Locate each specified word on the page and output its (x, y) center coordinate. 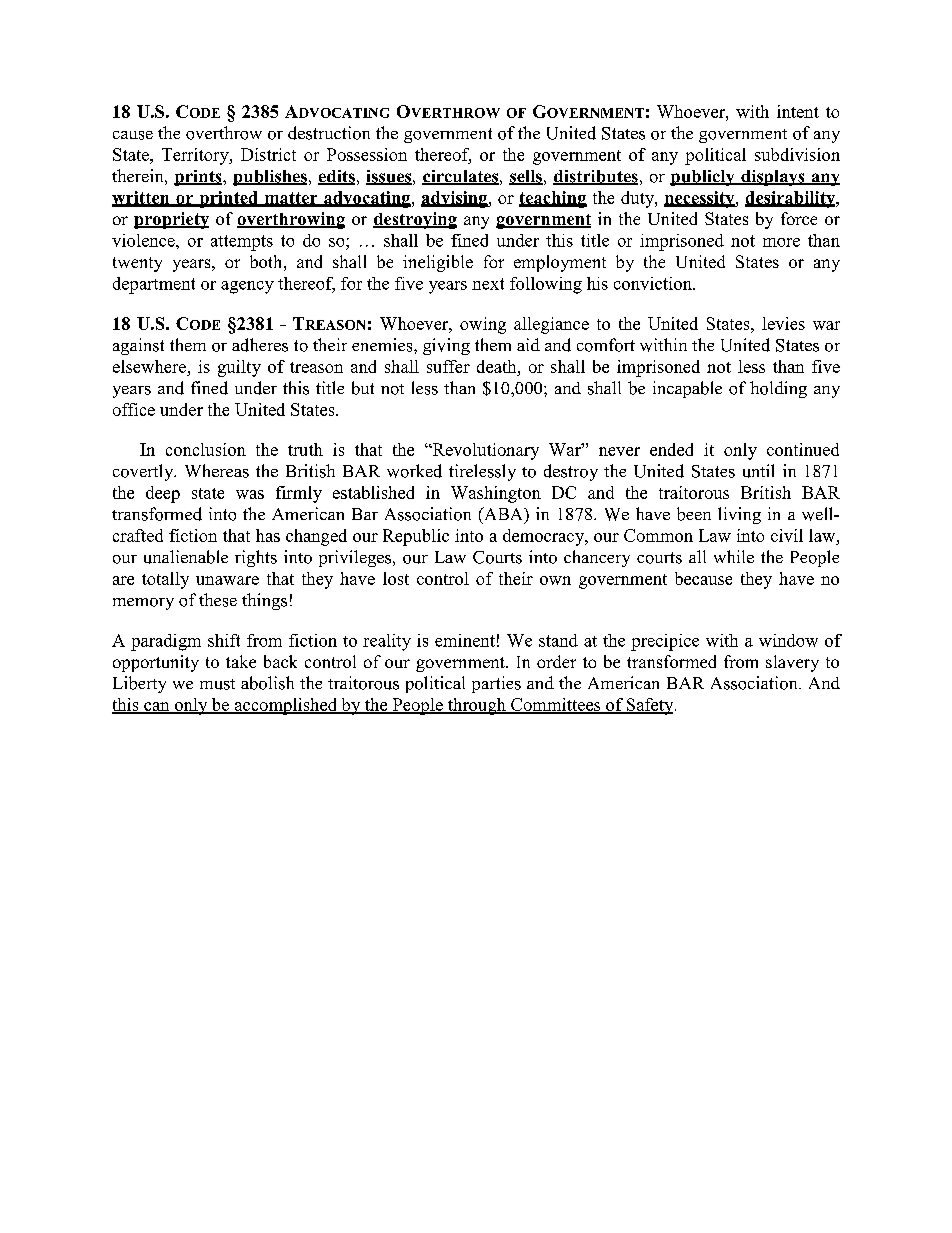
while (734, 556)
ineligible (438, 263)
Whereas (217, 471)
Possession (367, 154)
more (781, 242)
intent (798, 111)
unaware (227, 580)
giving (446, 346)
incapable (687, 389)
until (758, 471)
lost (396, 578)
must (217, 684)
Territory (196, 156)
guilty (239, 368)
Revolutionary (484, 451)
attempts (242, 243)
